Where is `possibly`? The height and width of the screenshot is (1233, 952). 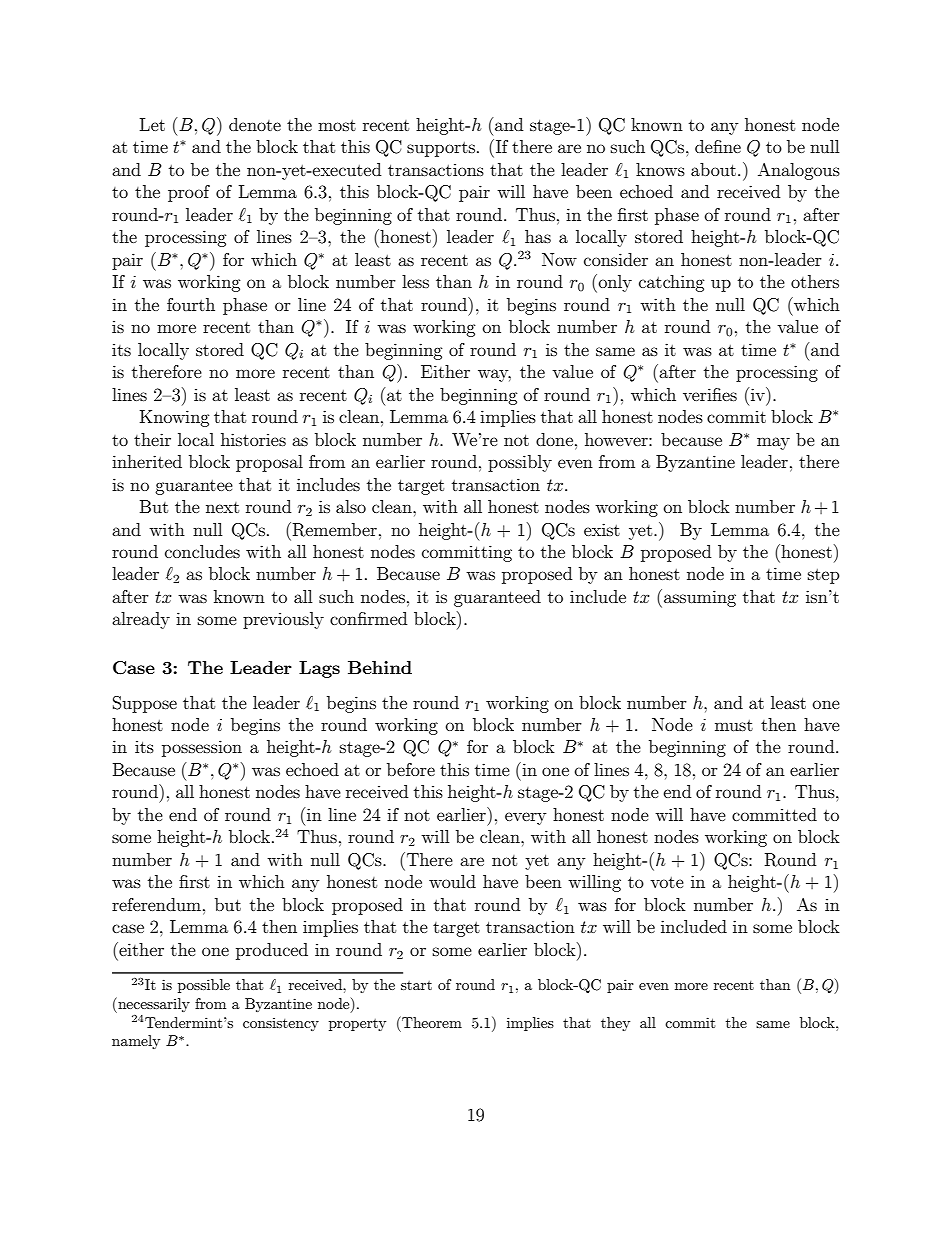 possibly is located at coordinates (520, 463).
